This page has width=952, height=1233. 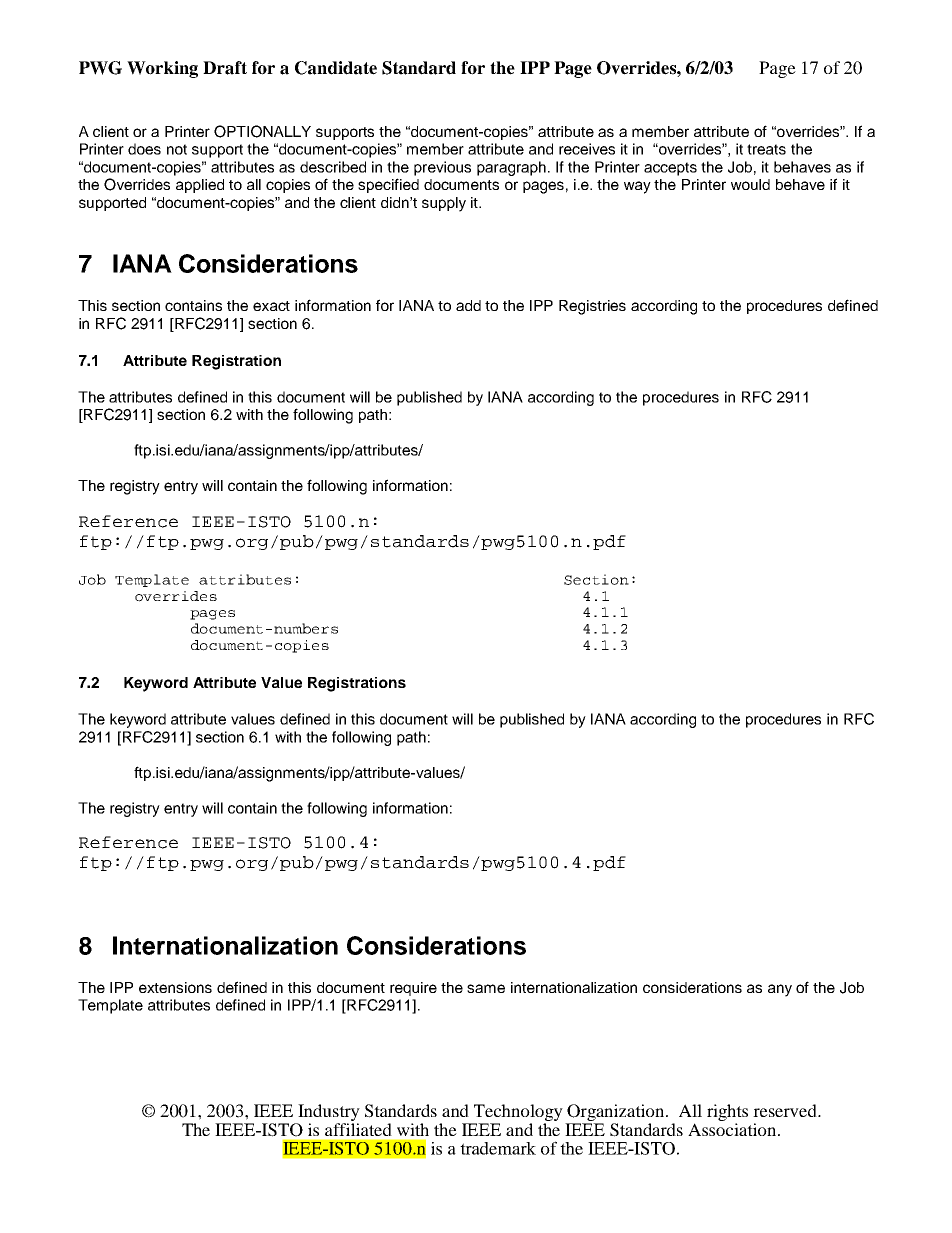 What do you see at coordinates (175, 987) in the page?
I see `extensions` at bounding box center [175, 987].
